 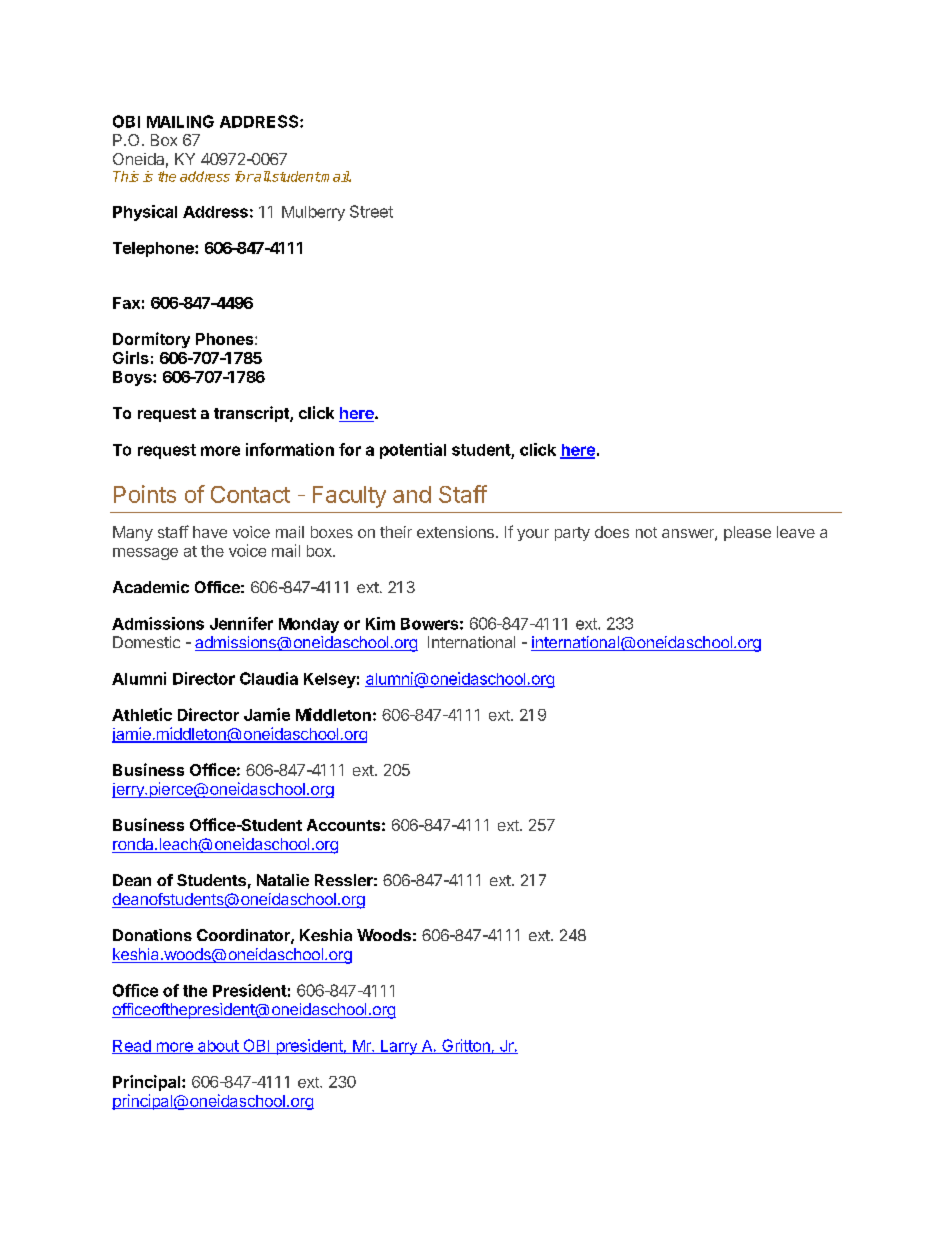 I want to click on Jennifer, so click(x=241, y=623).
